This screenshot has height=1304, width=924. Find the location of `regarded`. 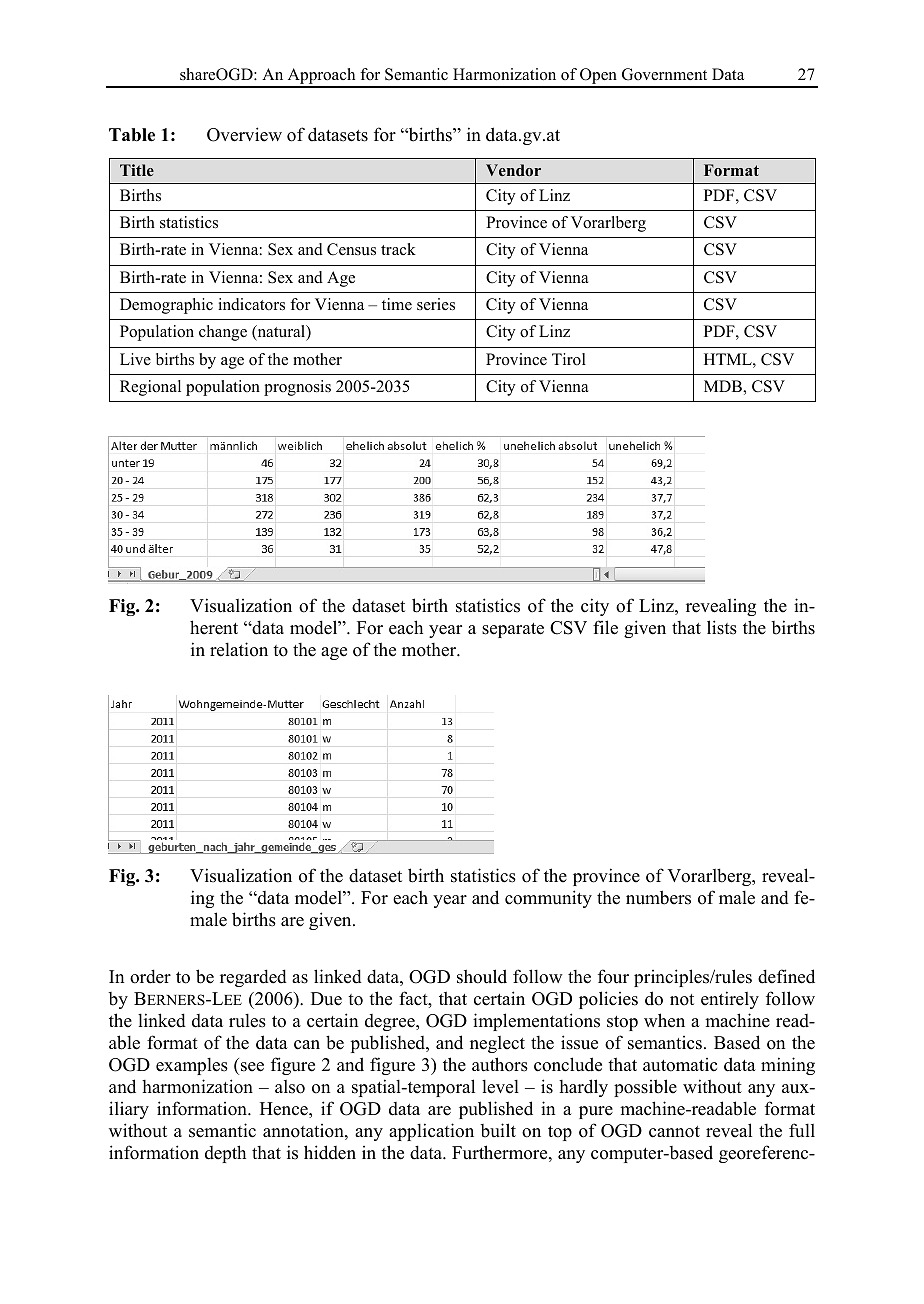

regarded is located at coordinates (253, 978).
